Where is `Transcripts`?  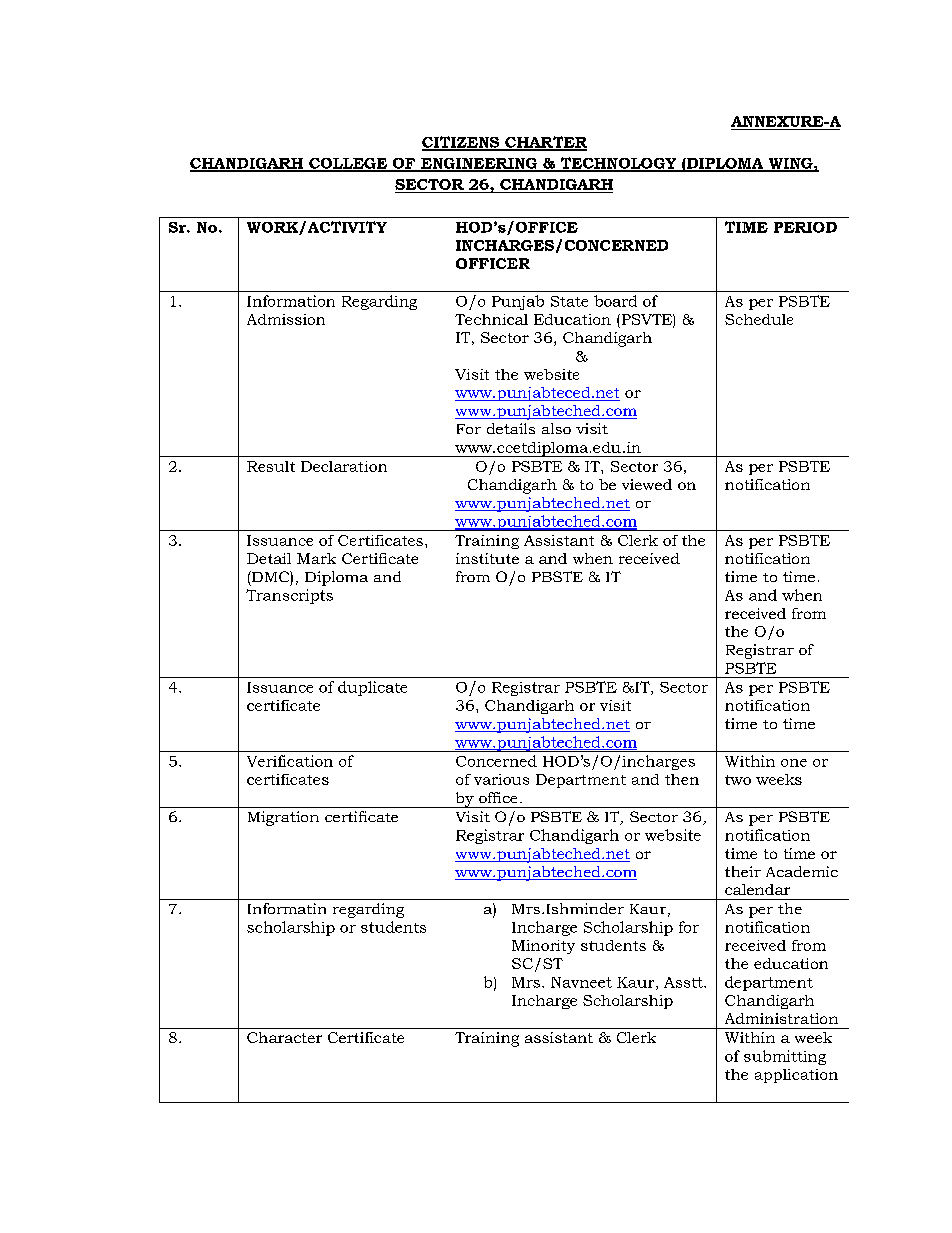 Transcripts is located at coordinates (289, 596).
